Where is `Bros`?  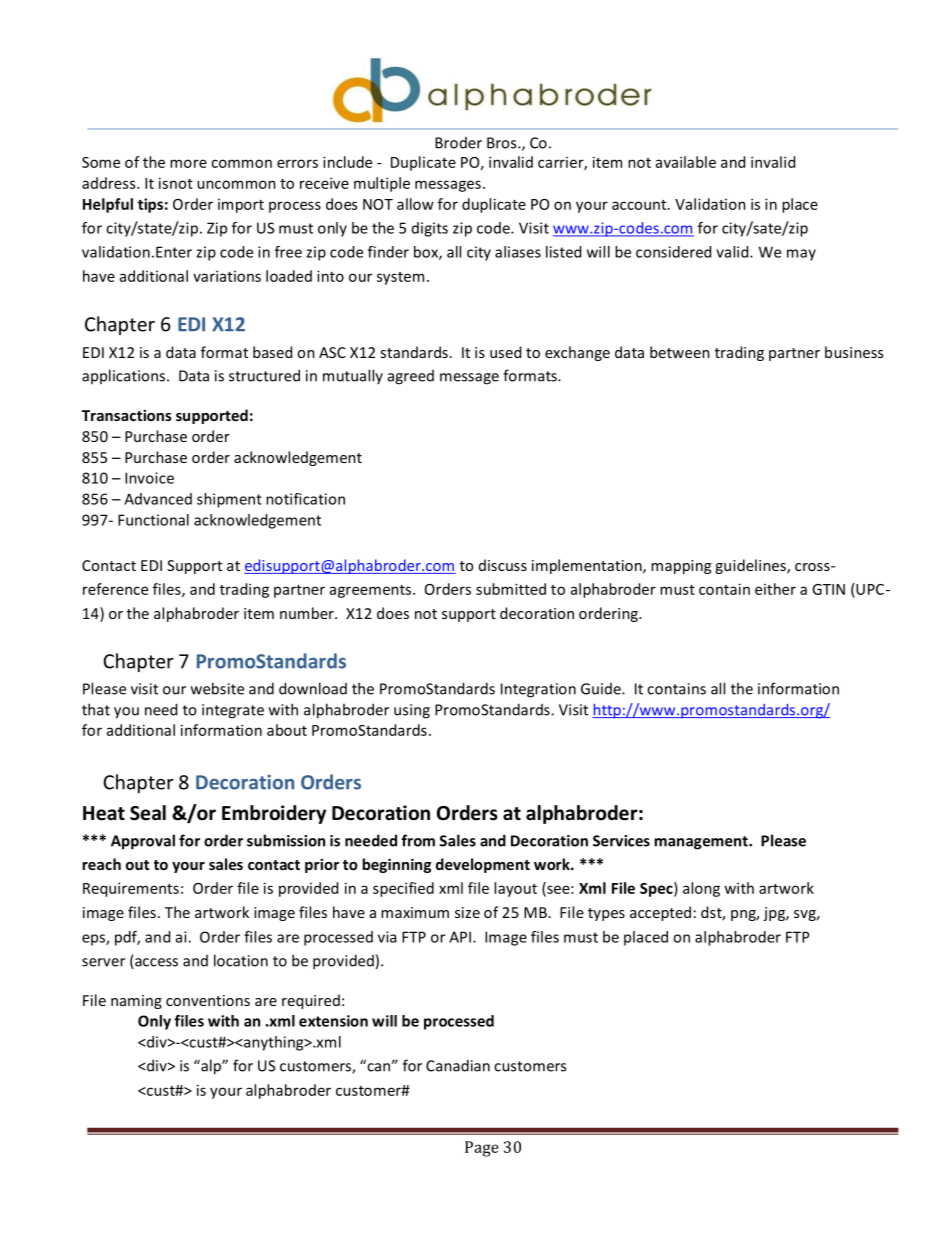 Bros is located at coordinates (503, 143).
